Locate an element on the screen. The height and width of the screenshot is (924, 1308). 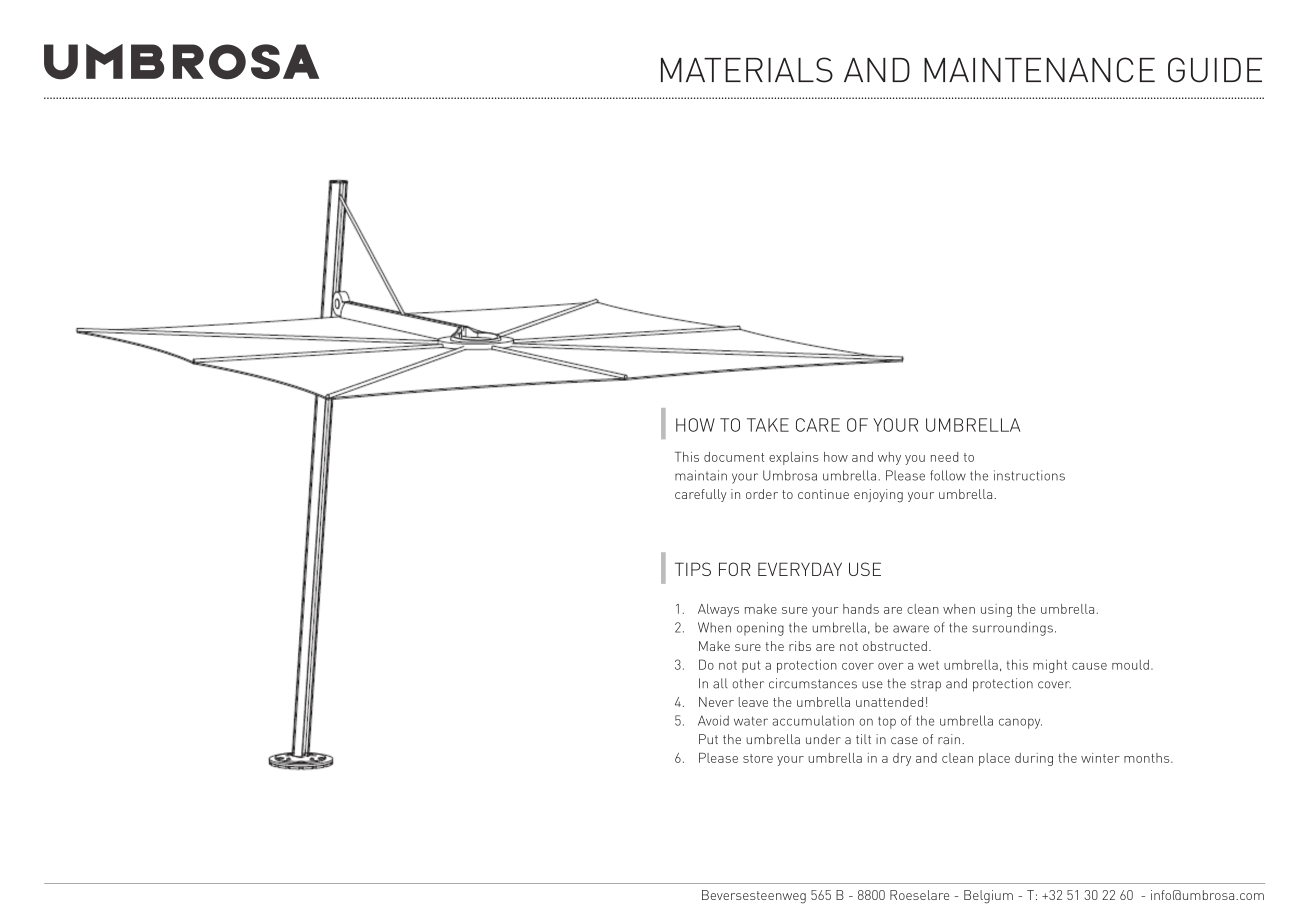
MATERIALS is located at coordinates (747, 70).
